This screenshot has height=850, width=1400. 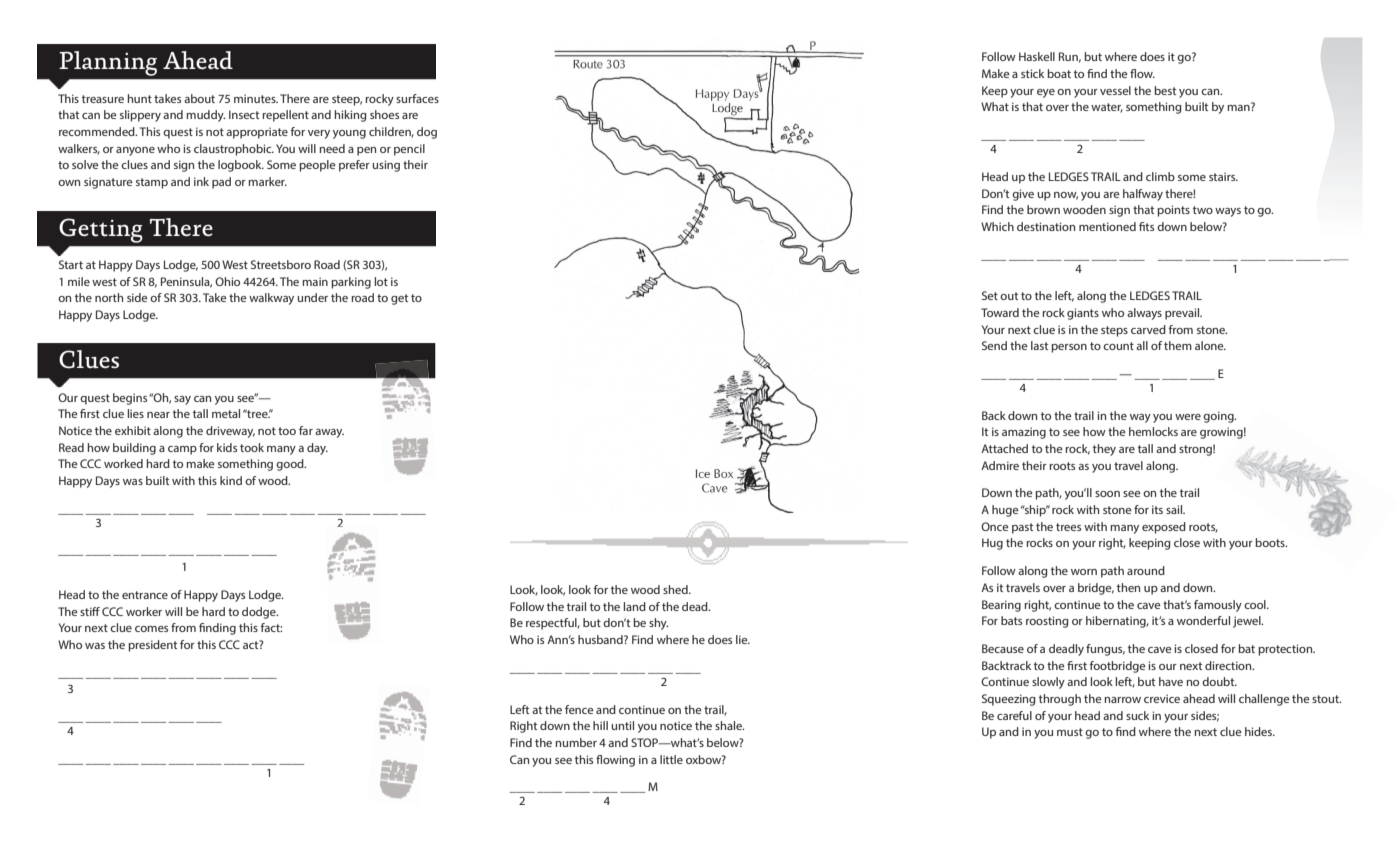 What do you see at coordinates (101, 230) in the screenshot?
I see `Getting` at bounding box center [101, 230].
